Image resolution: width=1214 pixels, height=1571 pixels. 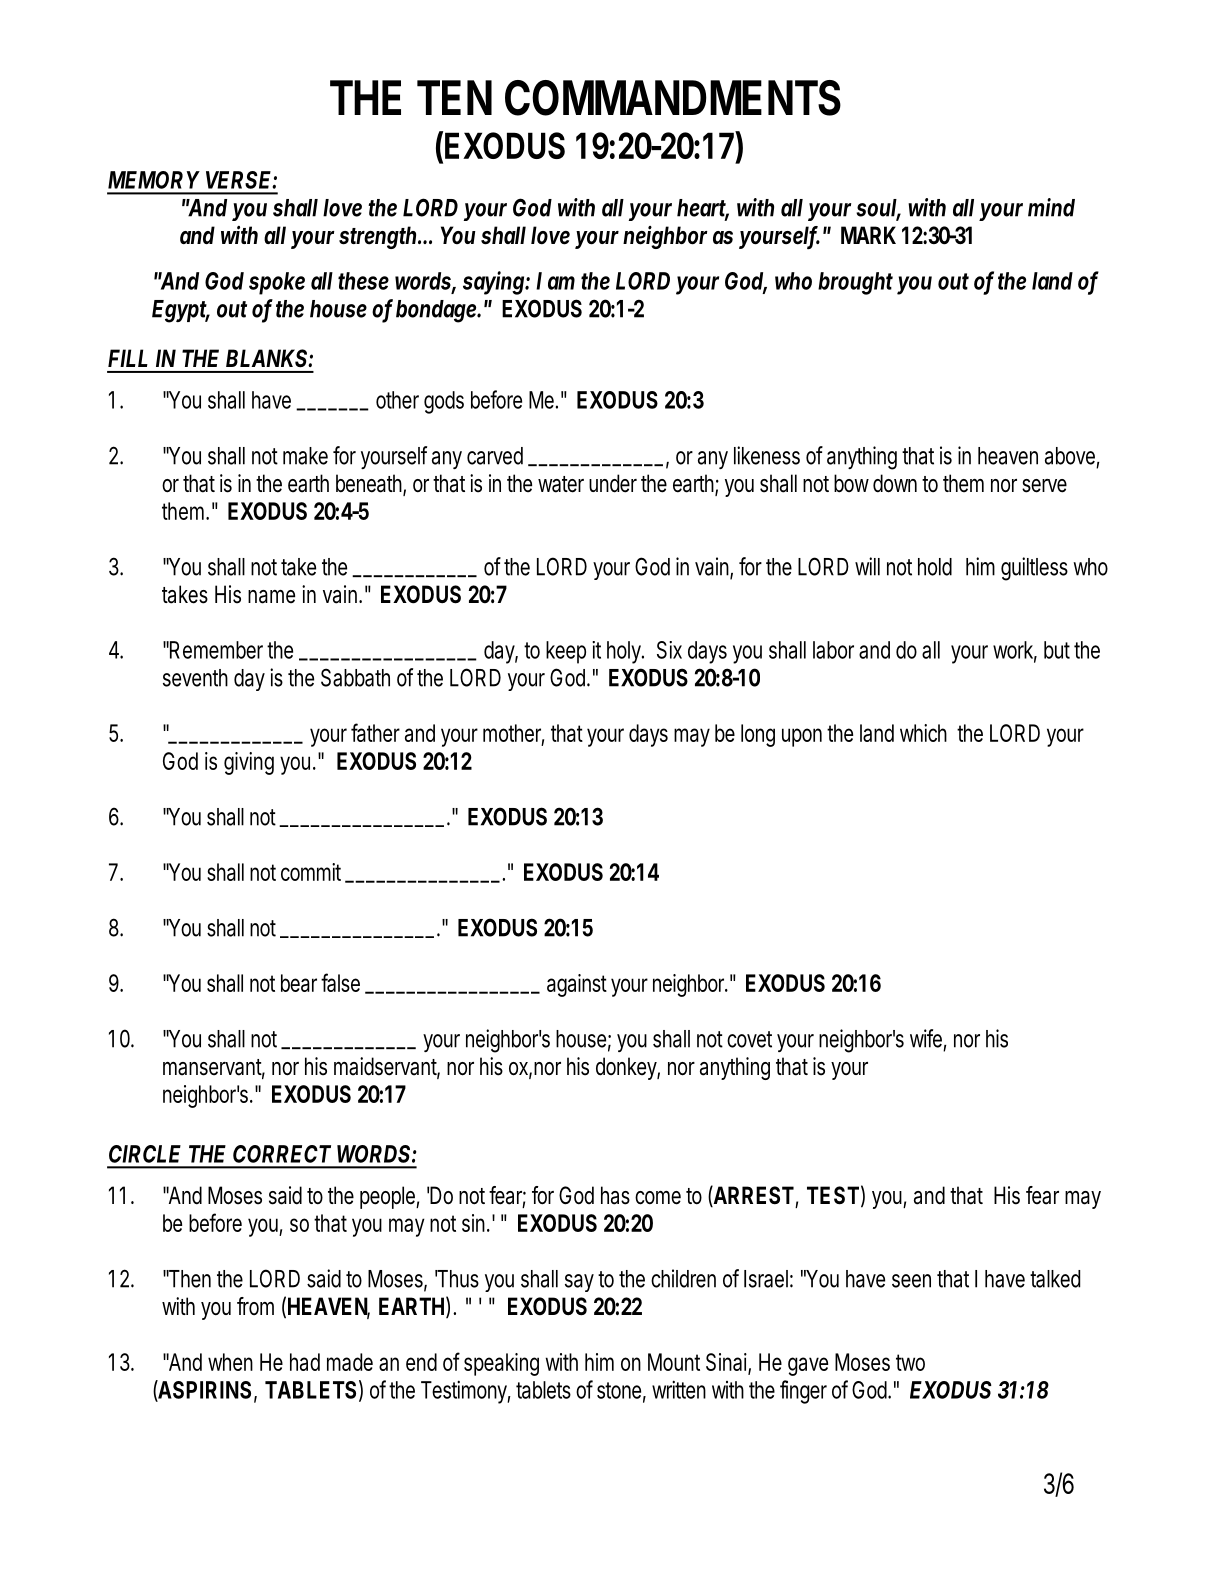 I want to click on against, so click(x=577, y=985).
